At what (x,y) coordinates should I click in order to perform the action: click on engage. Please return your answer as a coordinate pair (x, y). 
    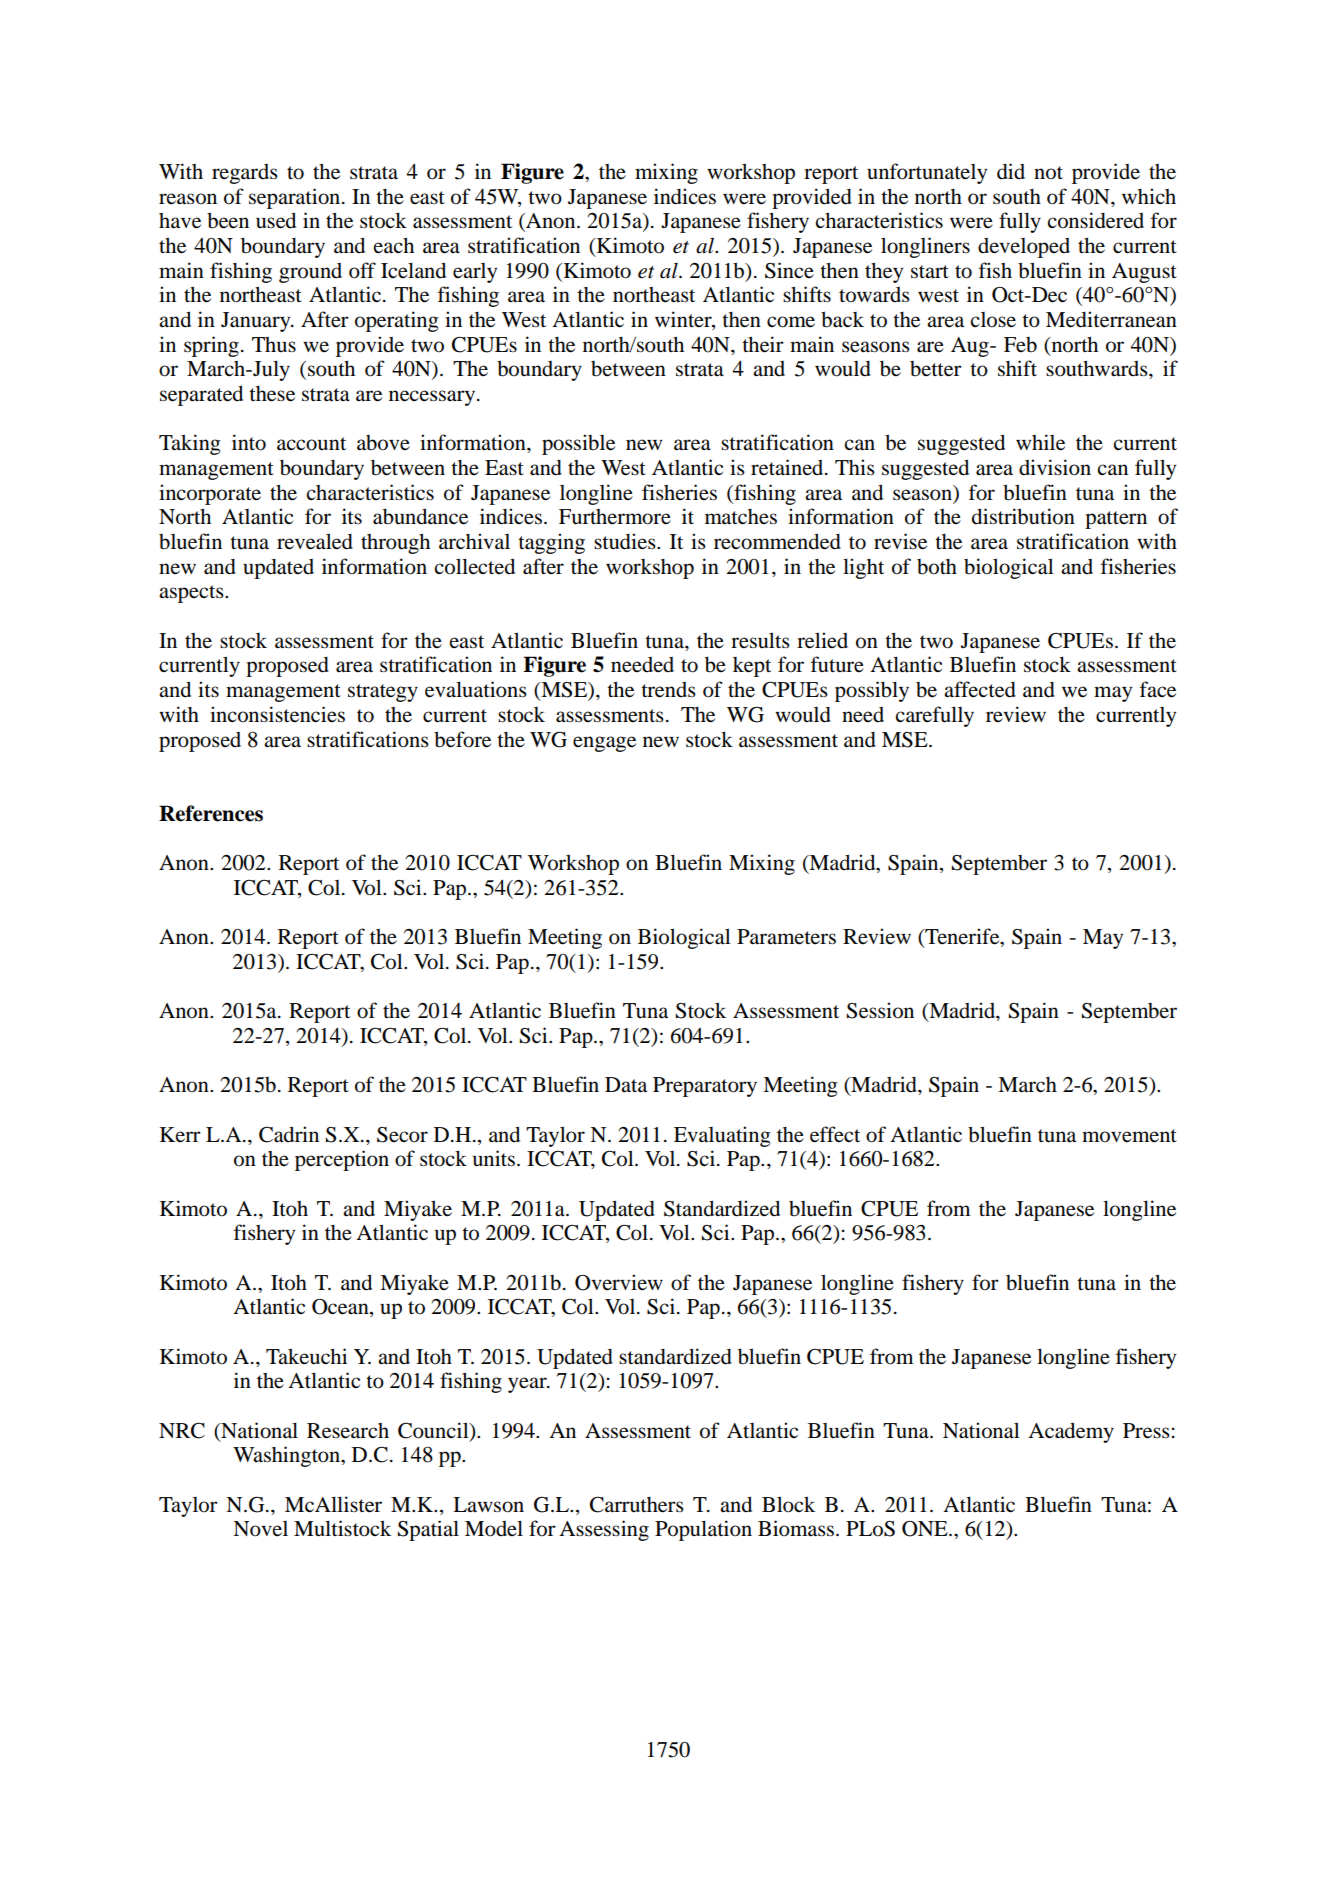
    Looking at the image, I should click on (604, 744).
